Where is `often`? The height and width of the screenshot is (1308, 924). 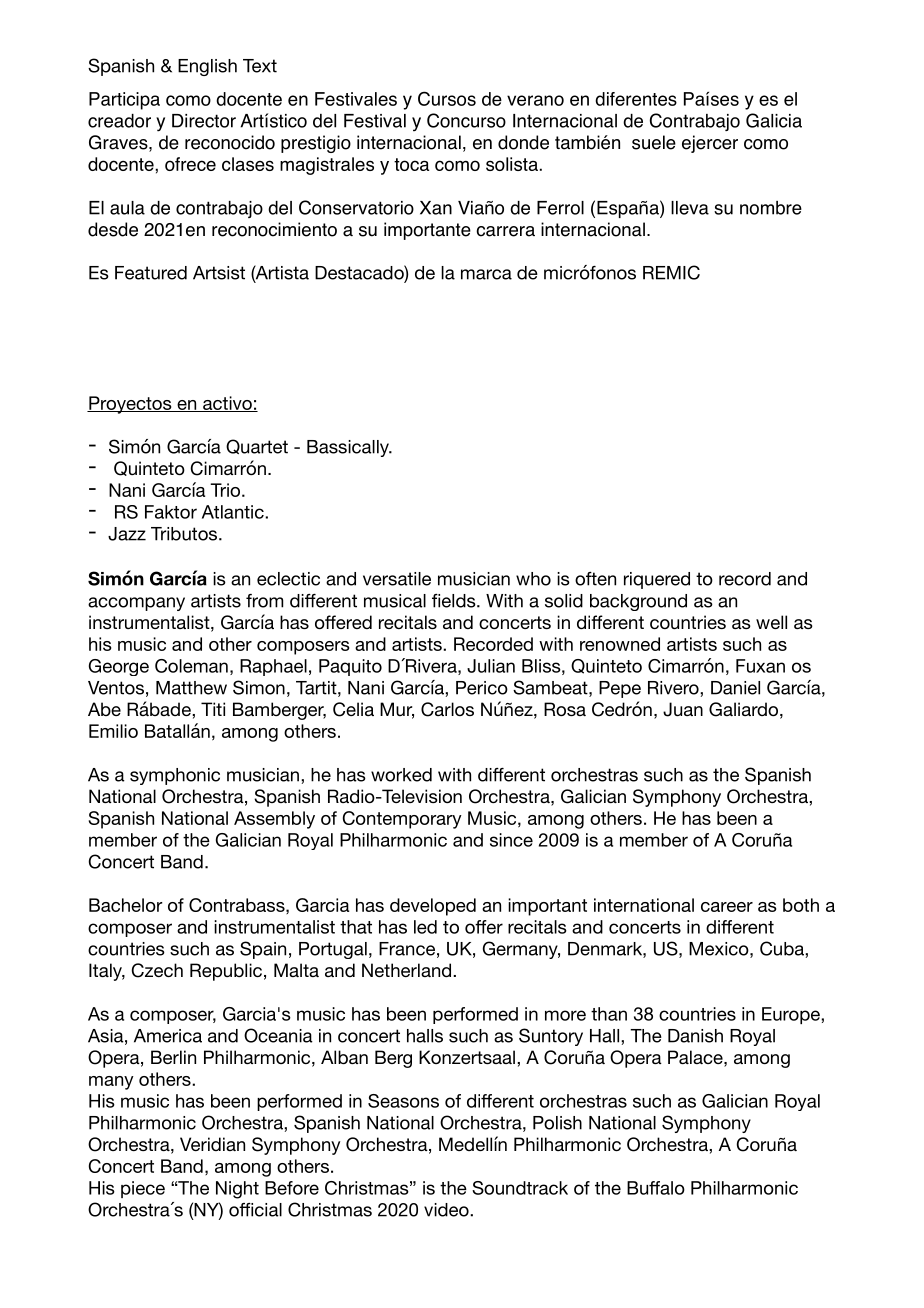
often is located at coordinates (595, 579).
